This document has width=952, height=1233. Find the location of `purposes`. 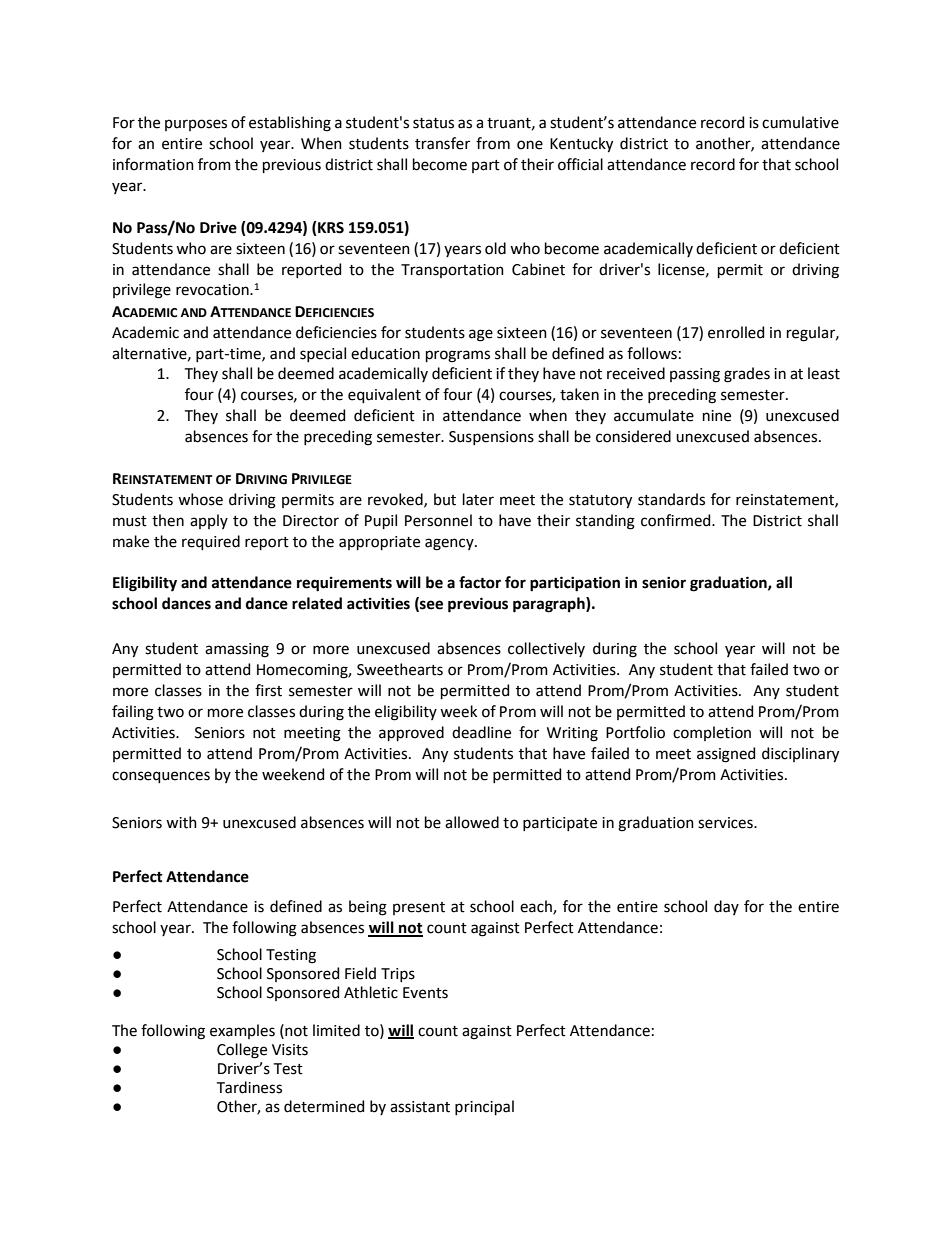

purposes is located at coordinates (196, 125).
